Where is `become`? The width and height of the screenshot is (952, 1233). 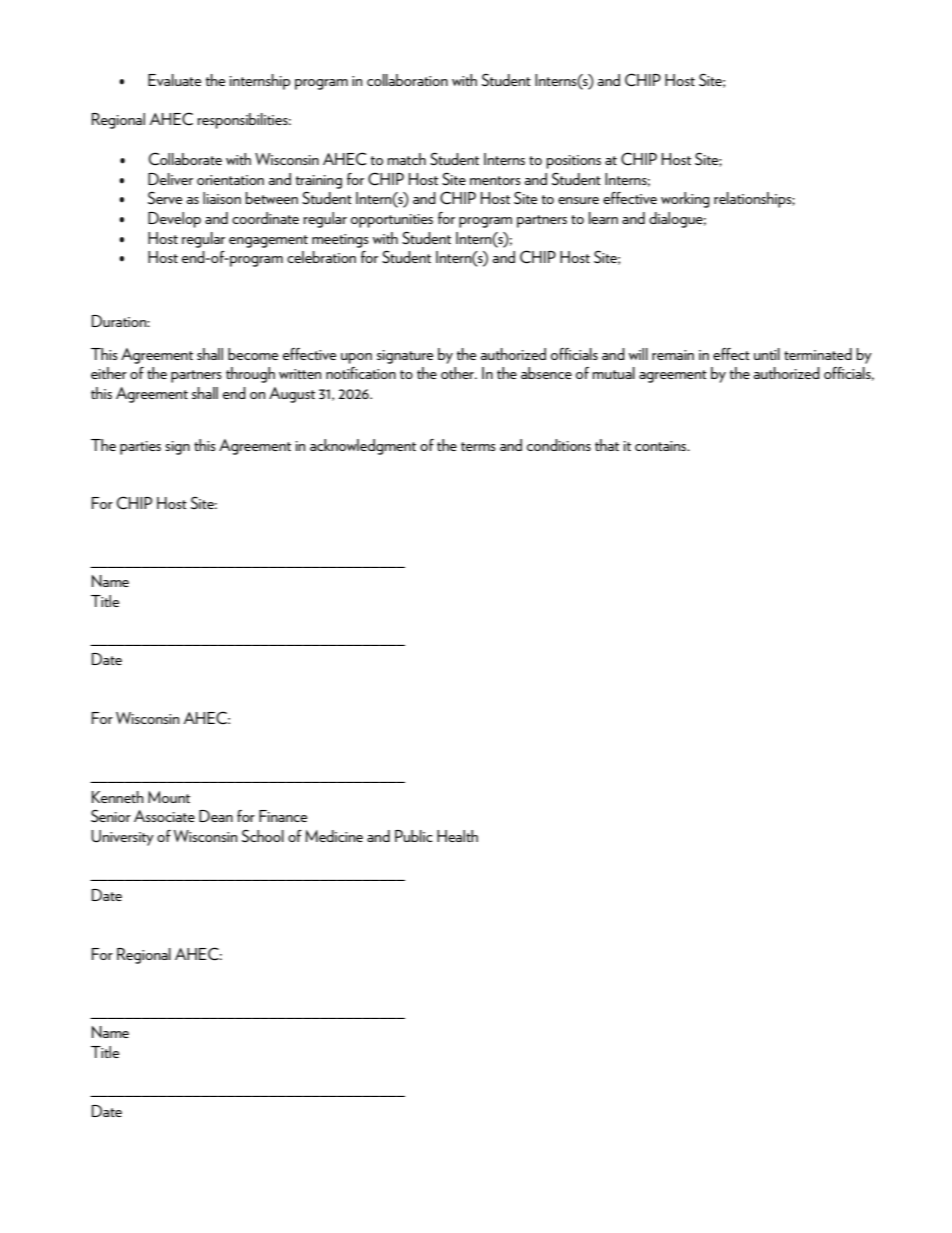 become is located at coordinates (253, 354).
